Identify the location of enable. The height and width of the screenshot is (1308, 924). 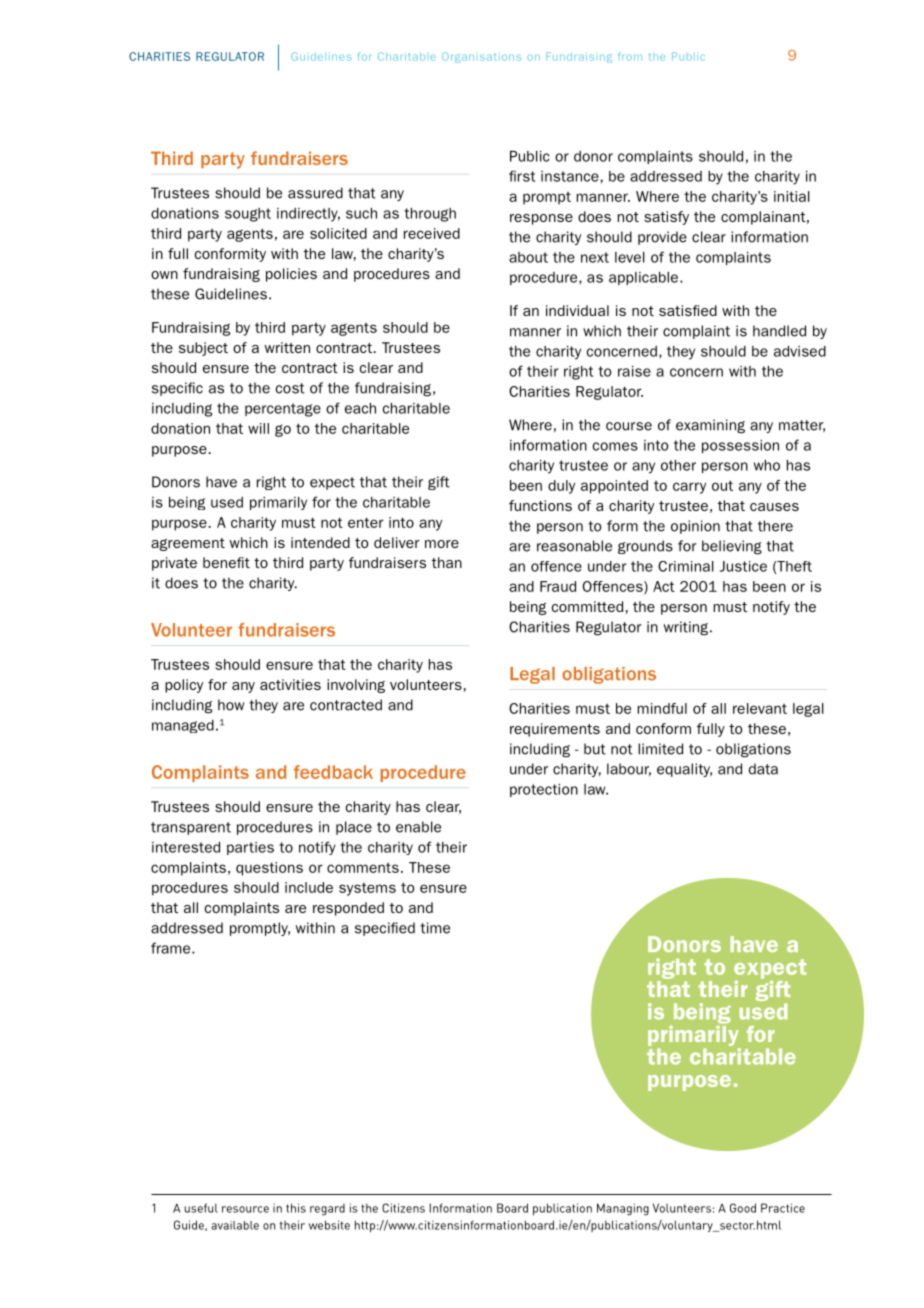
(418, 827).
